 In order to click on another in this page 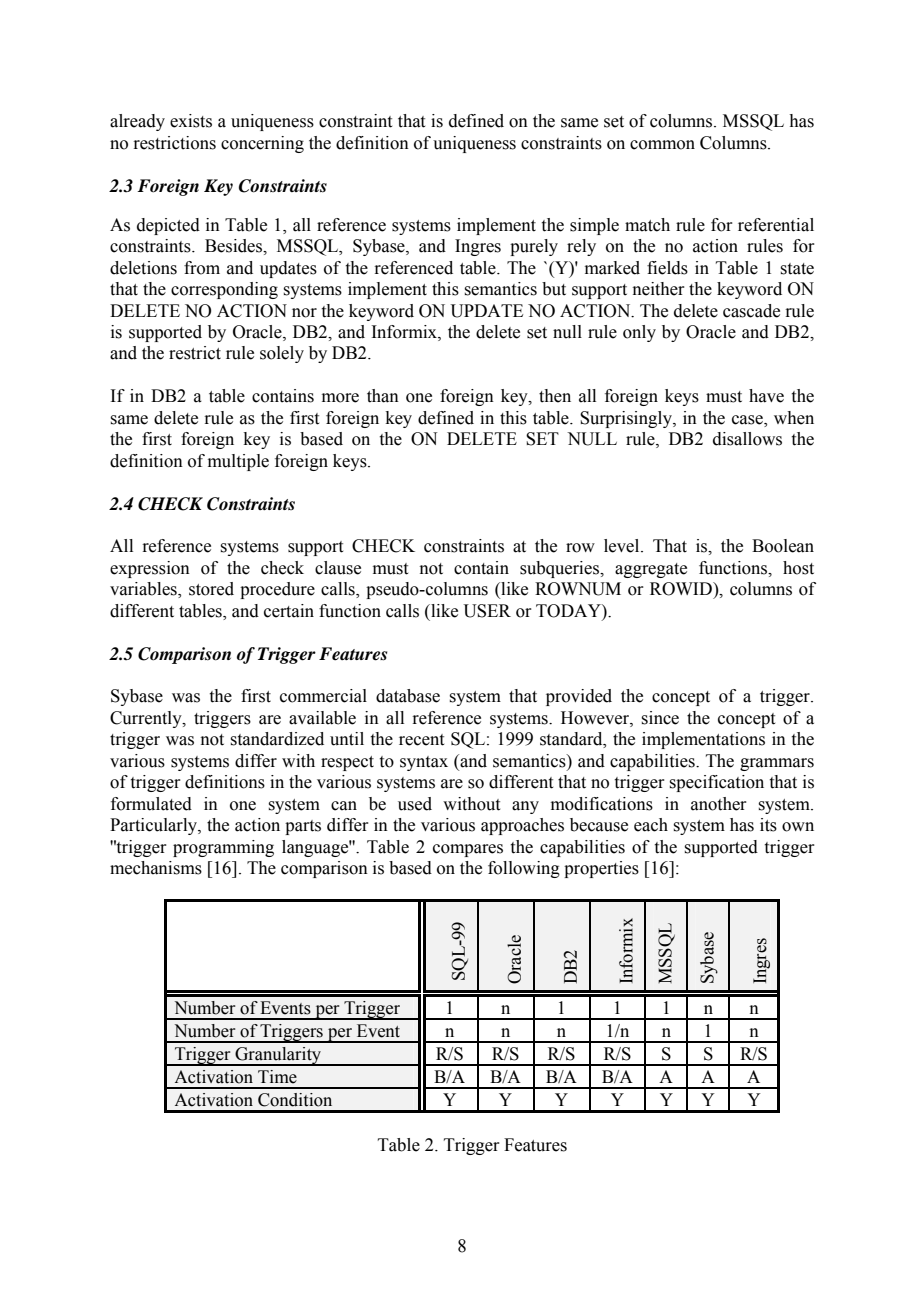, I will do `click(719, 804)`.
